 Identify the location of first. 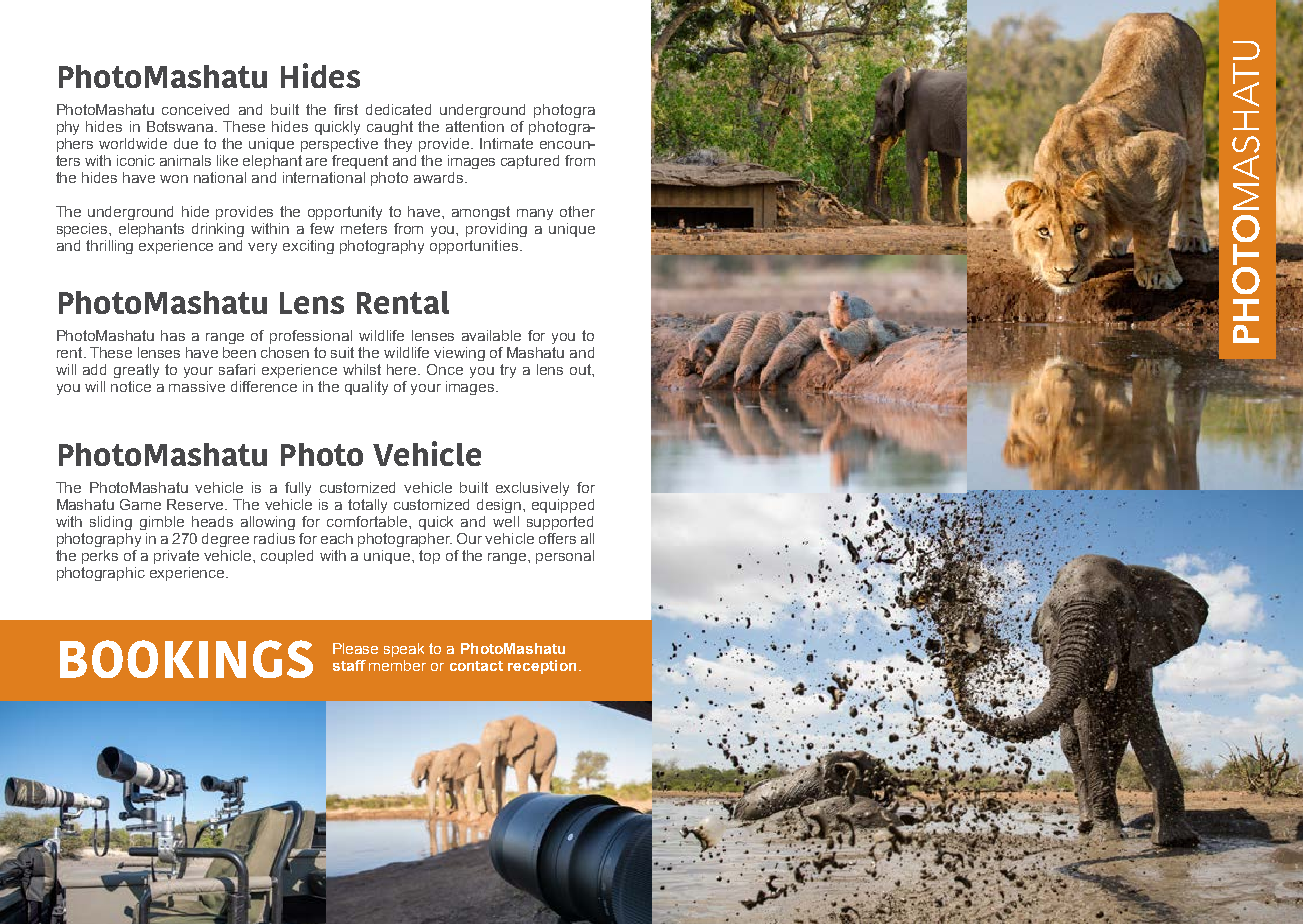
(346, 109).
